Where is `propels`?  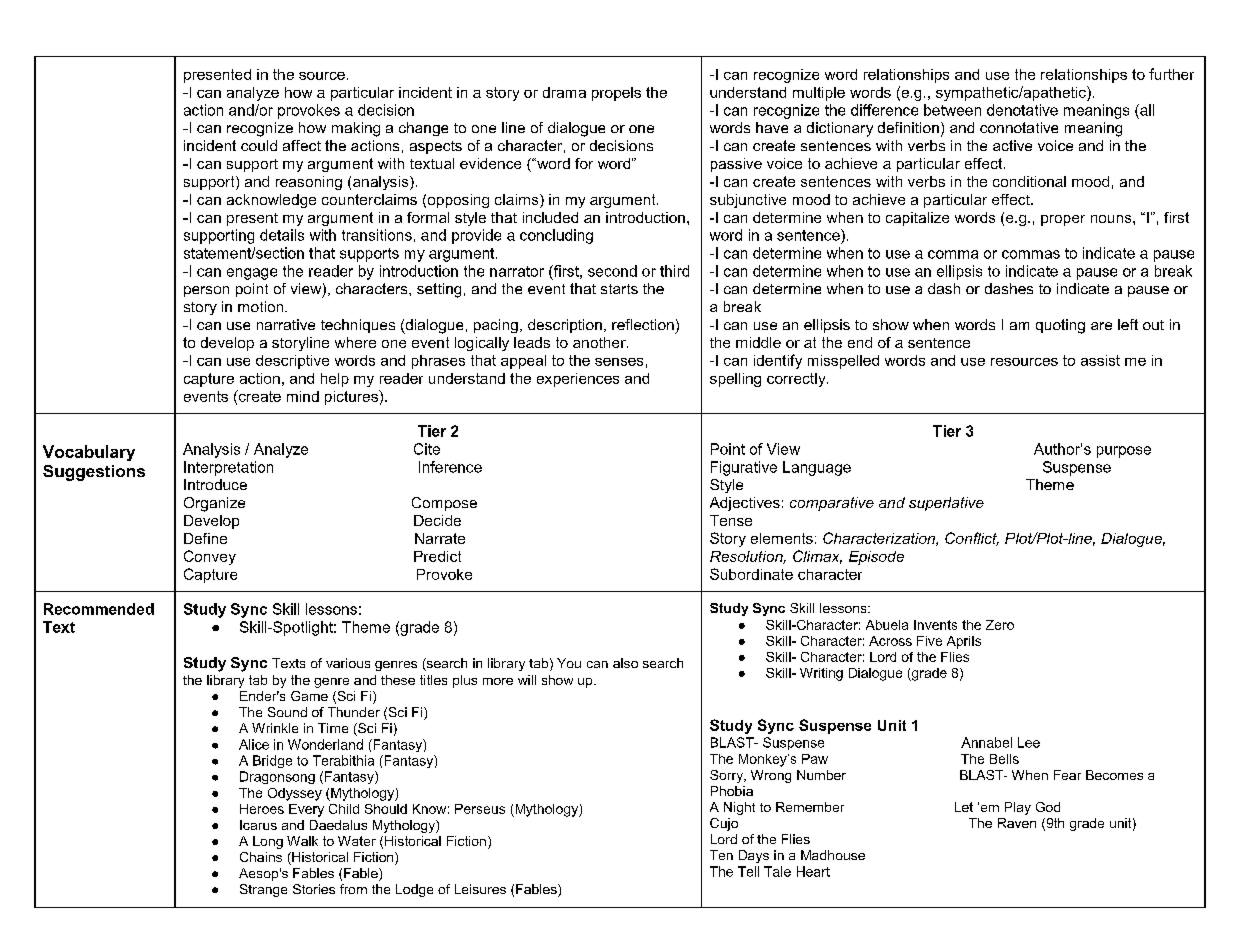
propels is located at coordinates (616, 94).
